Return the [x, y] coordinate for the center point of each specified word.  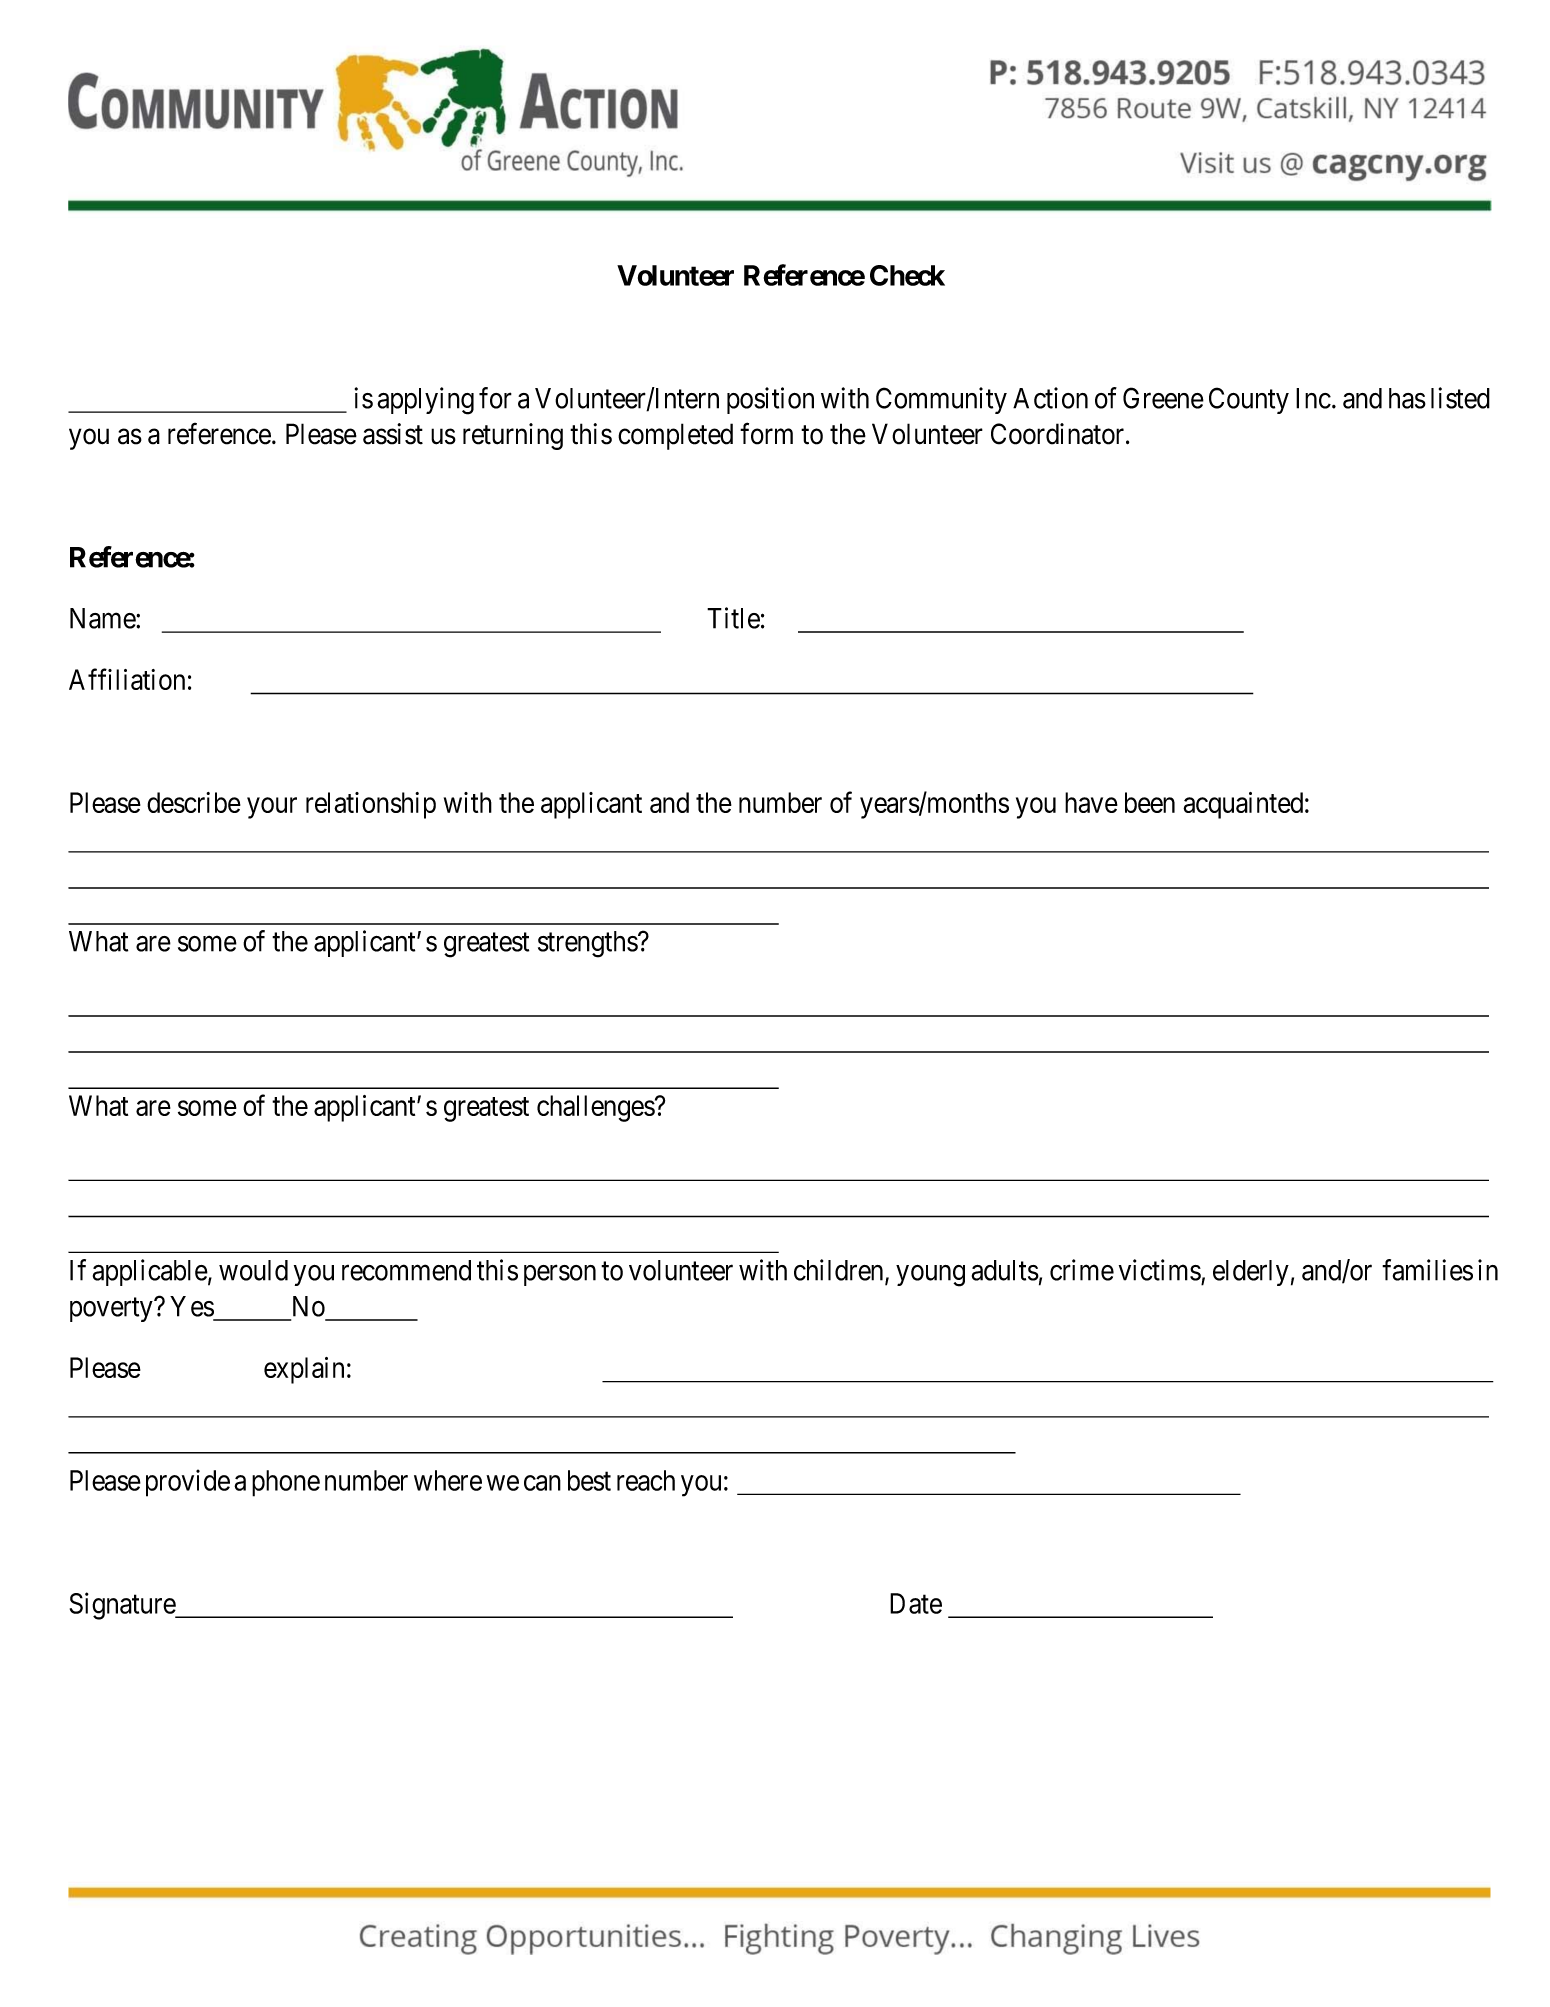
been [1150, 802]
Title [733, 618]
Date [916, 1603]
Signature [123, 1606]
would [253, 1270]
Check [907, 275]
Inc [1313, 398]
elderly [1251, 1273]
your [272, 808]
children [840, 1271]
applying [426, 401]
